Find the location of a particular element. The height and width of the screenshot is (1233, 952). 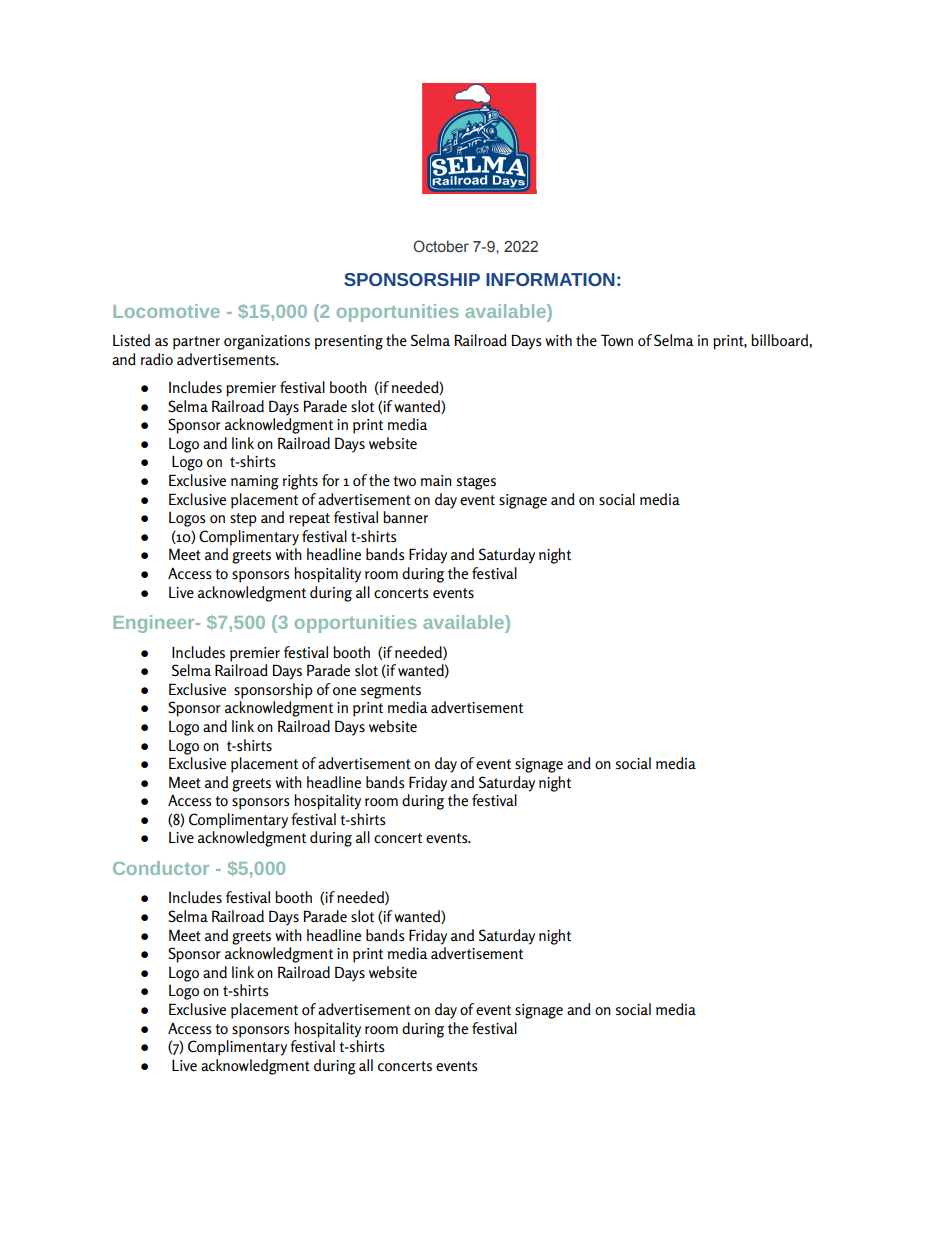

radio is located at coordinates (157, 359).
